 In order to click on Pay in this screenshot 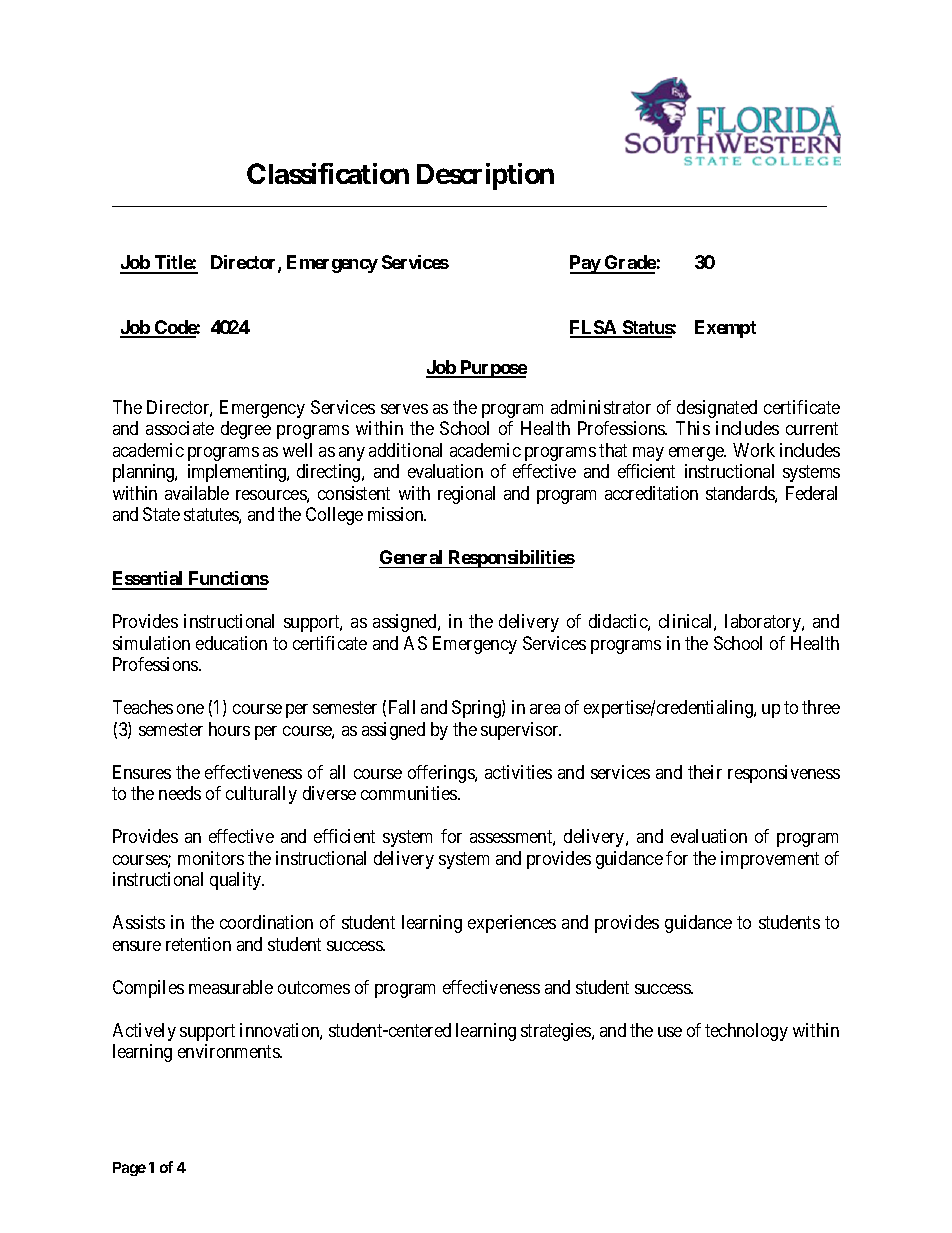, I will do `click(586, 264)`.
